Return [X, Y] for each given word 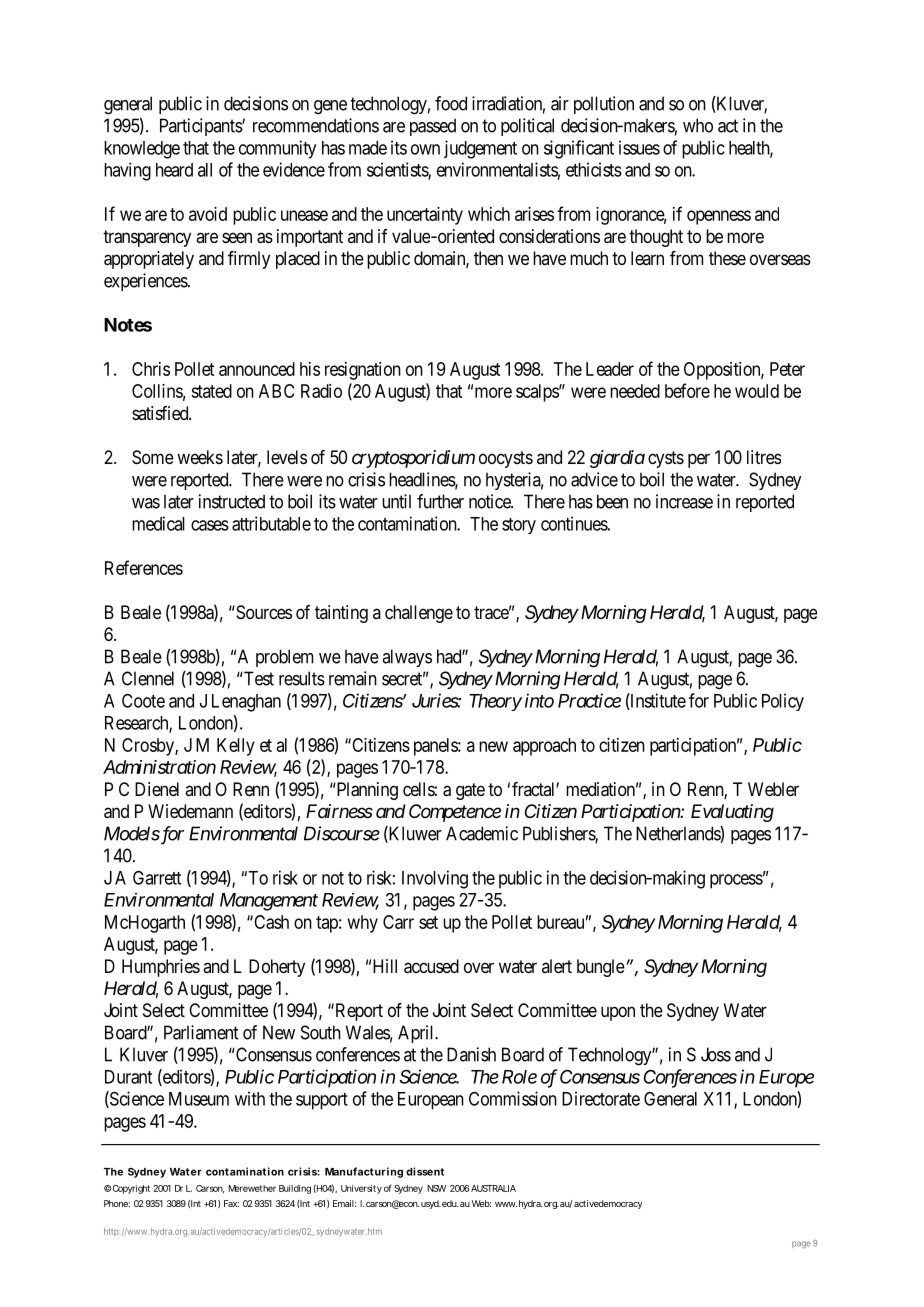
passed [433, 127]
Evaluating [732, 813]
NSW [437, 1188]
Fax [231, 1203]
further [440, 501]
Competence [455, 813]
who [698, 125]
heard [174, 170]
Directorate [601, 1098]
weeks [200, 457]
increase [684, 501]
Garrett [157, 878]
